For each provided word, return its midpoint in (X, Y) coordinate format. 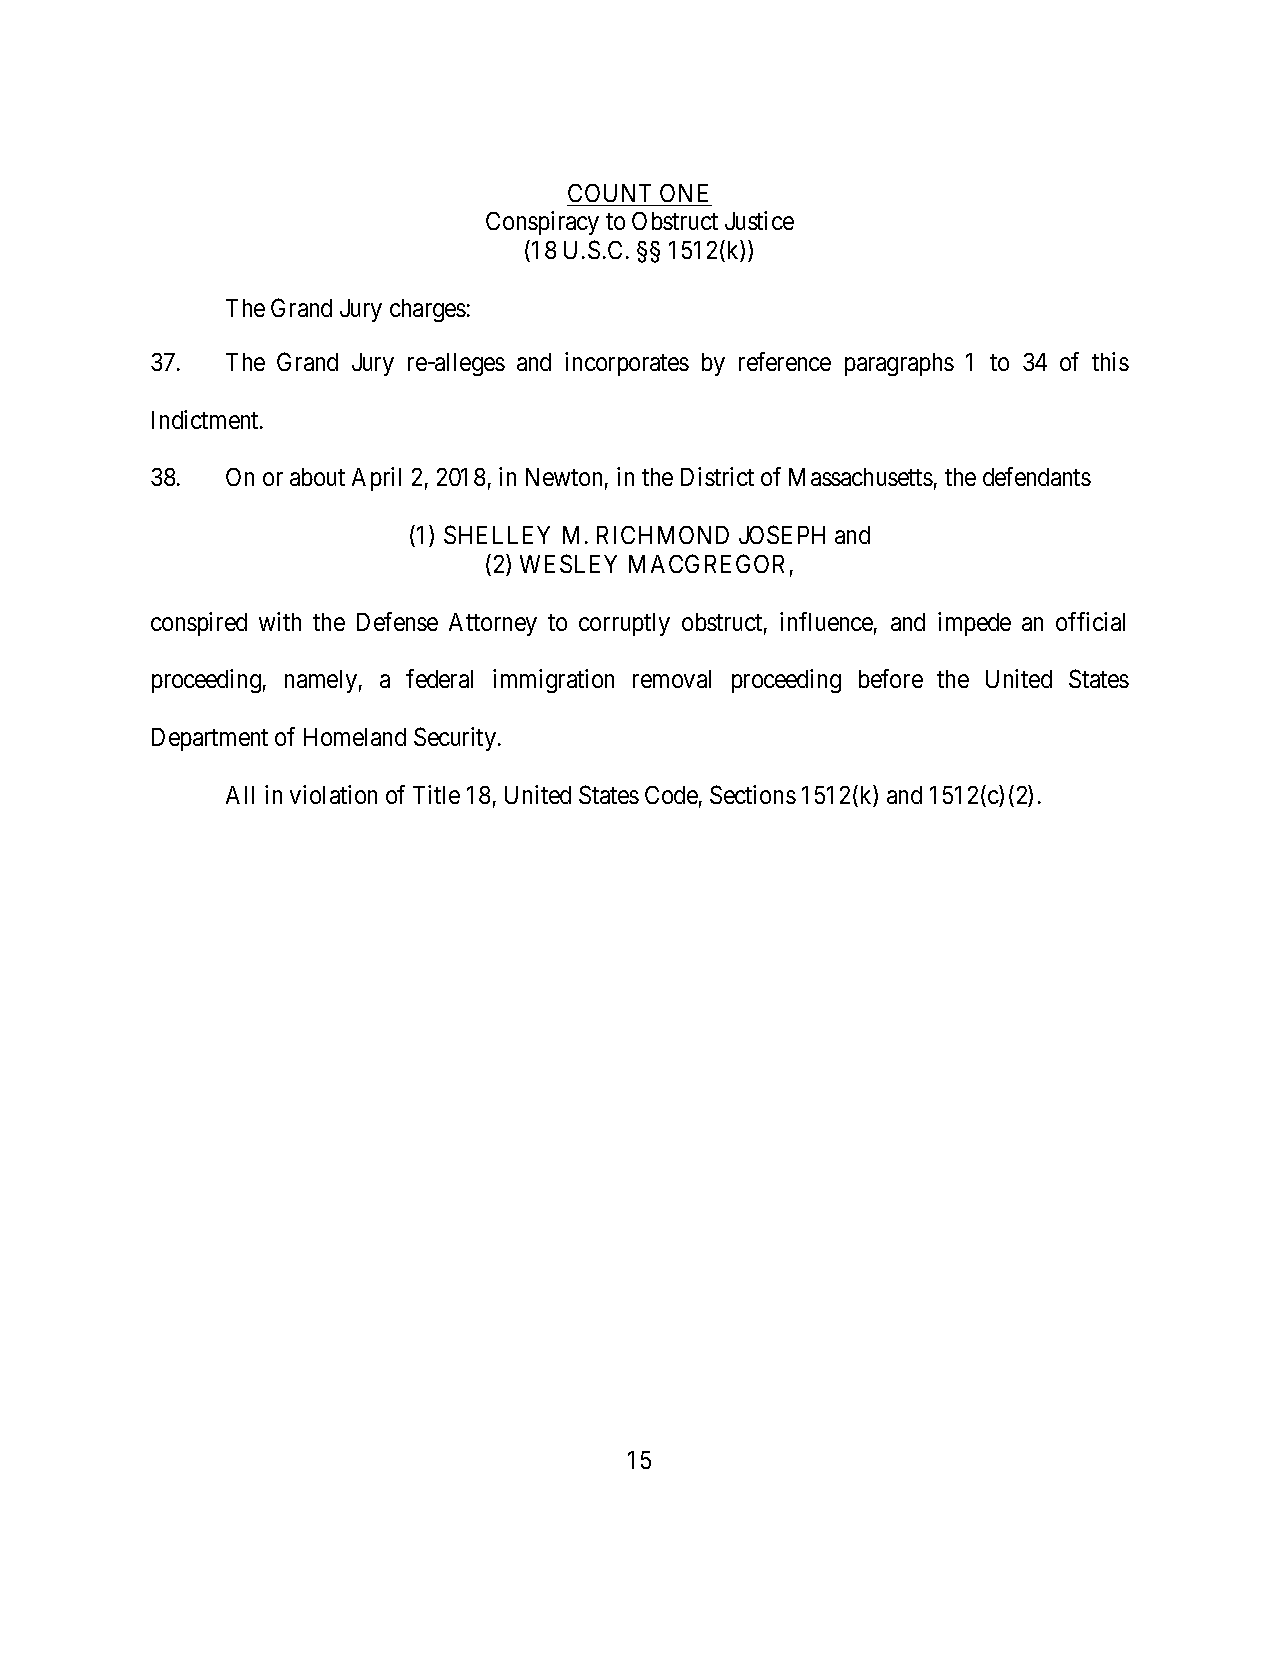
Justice (759, 220)
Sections (753, 794)
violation (333, 794)
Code (671, 795)
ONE (684, 193)
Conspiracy (542, 223)
